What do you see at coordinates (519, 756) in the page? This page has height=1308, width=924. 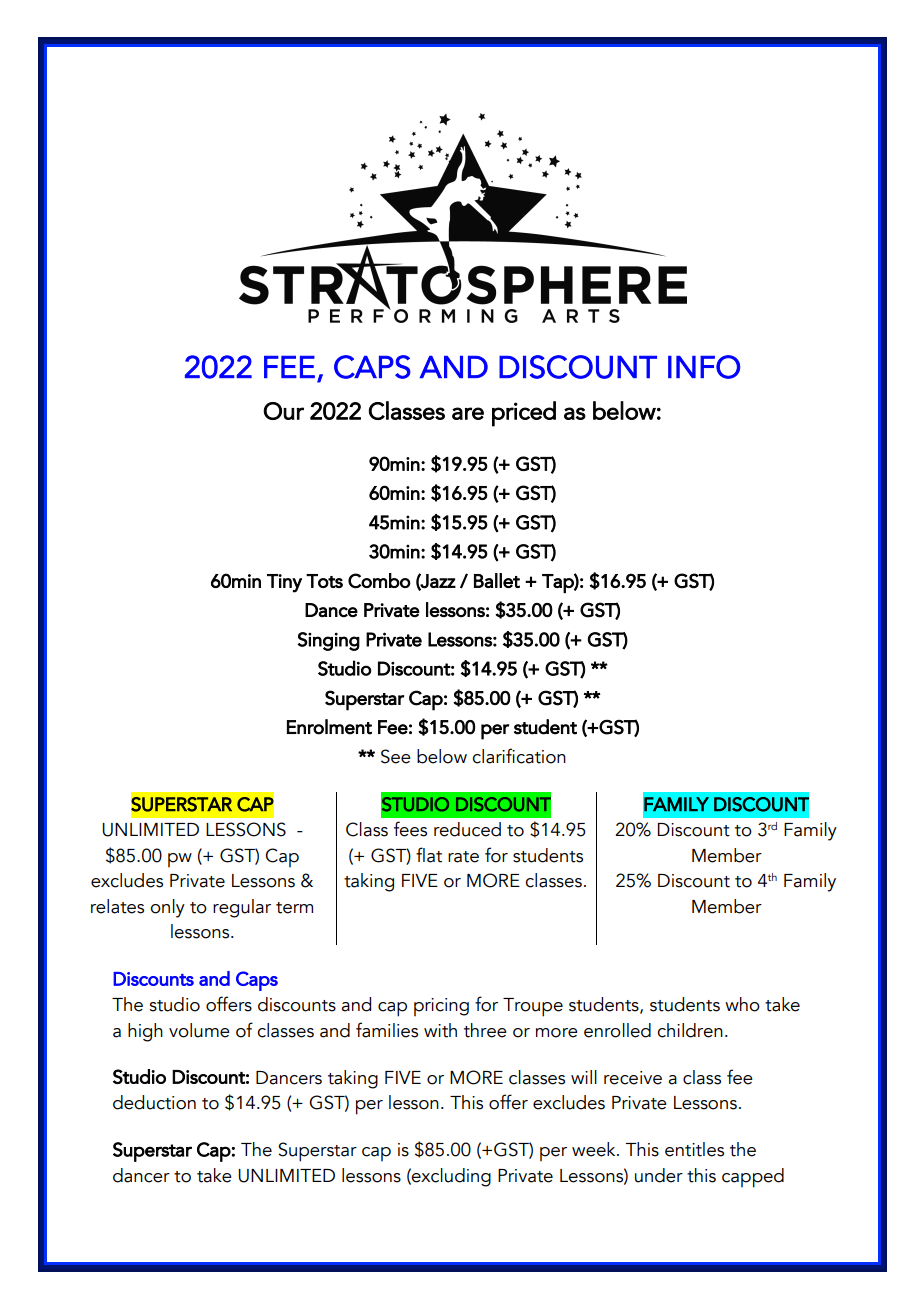 I see `clarification` at bounding box center [519, 756].
